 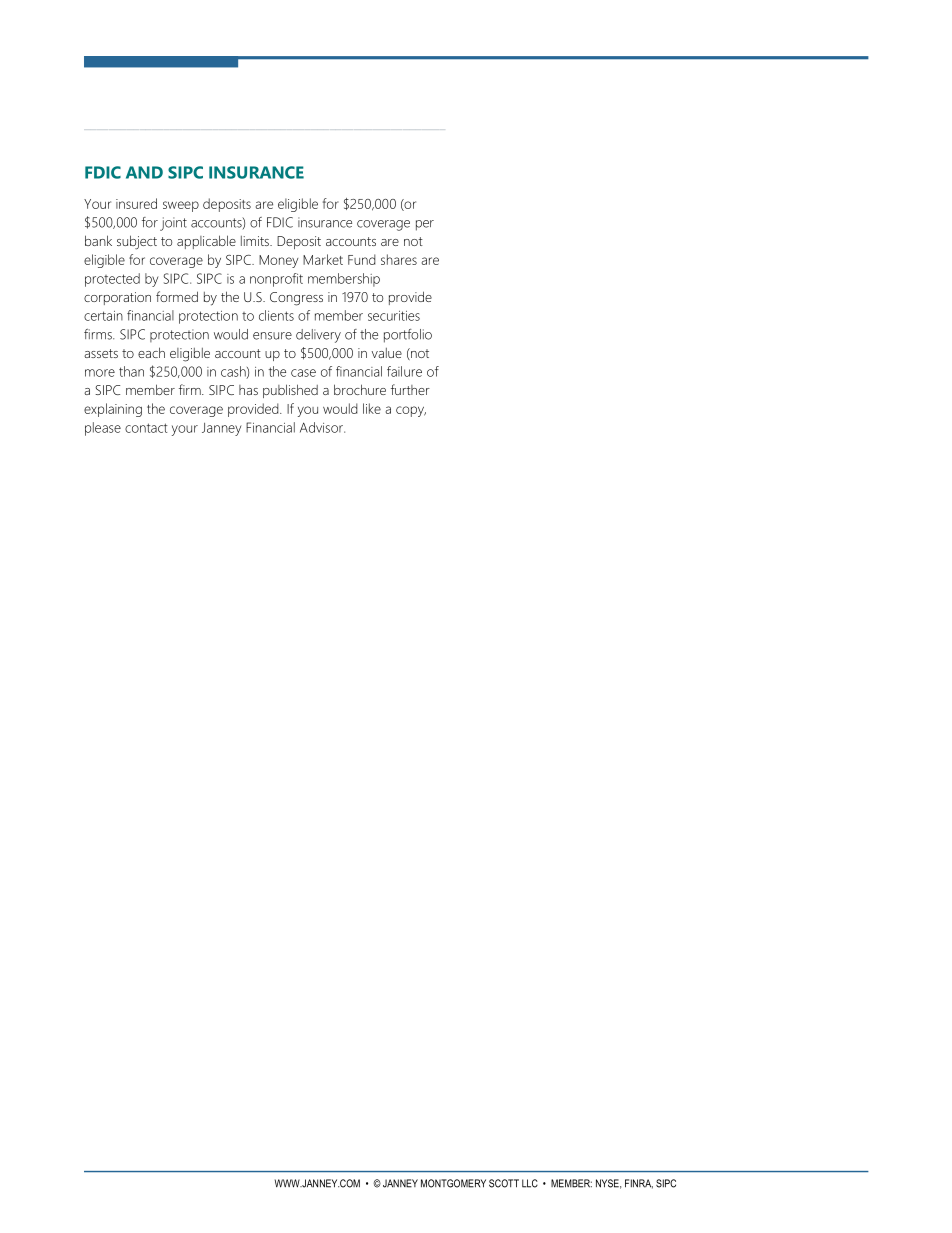 I want to click on sweep, so click(x=181, y=206).
